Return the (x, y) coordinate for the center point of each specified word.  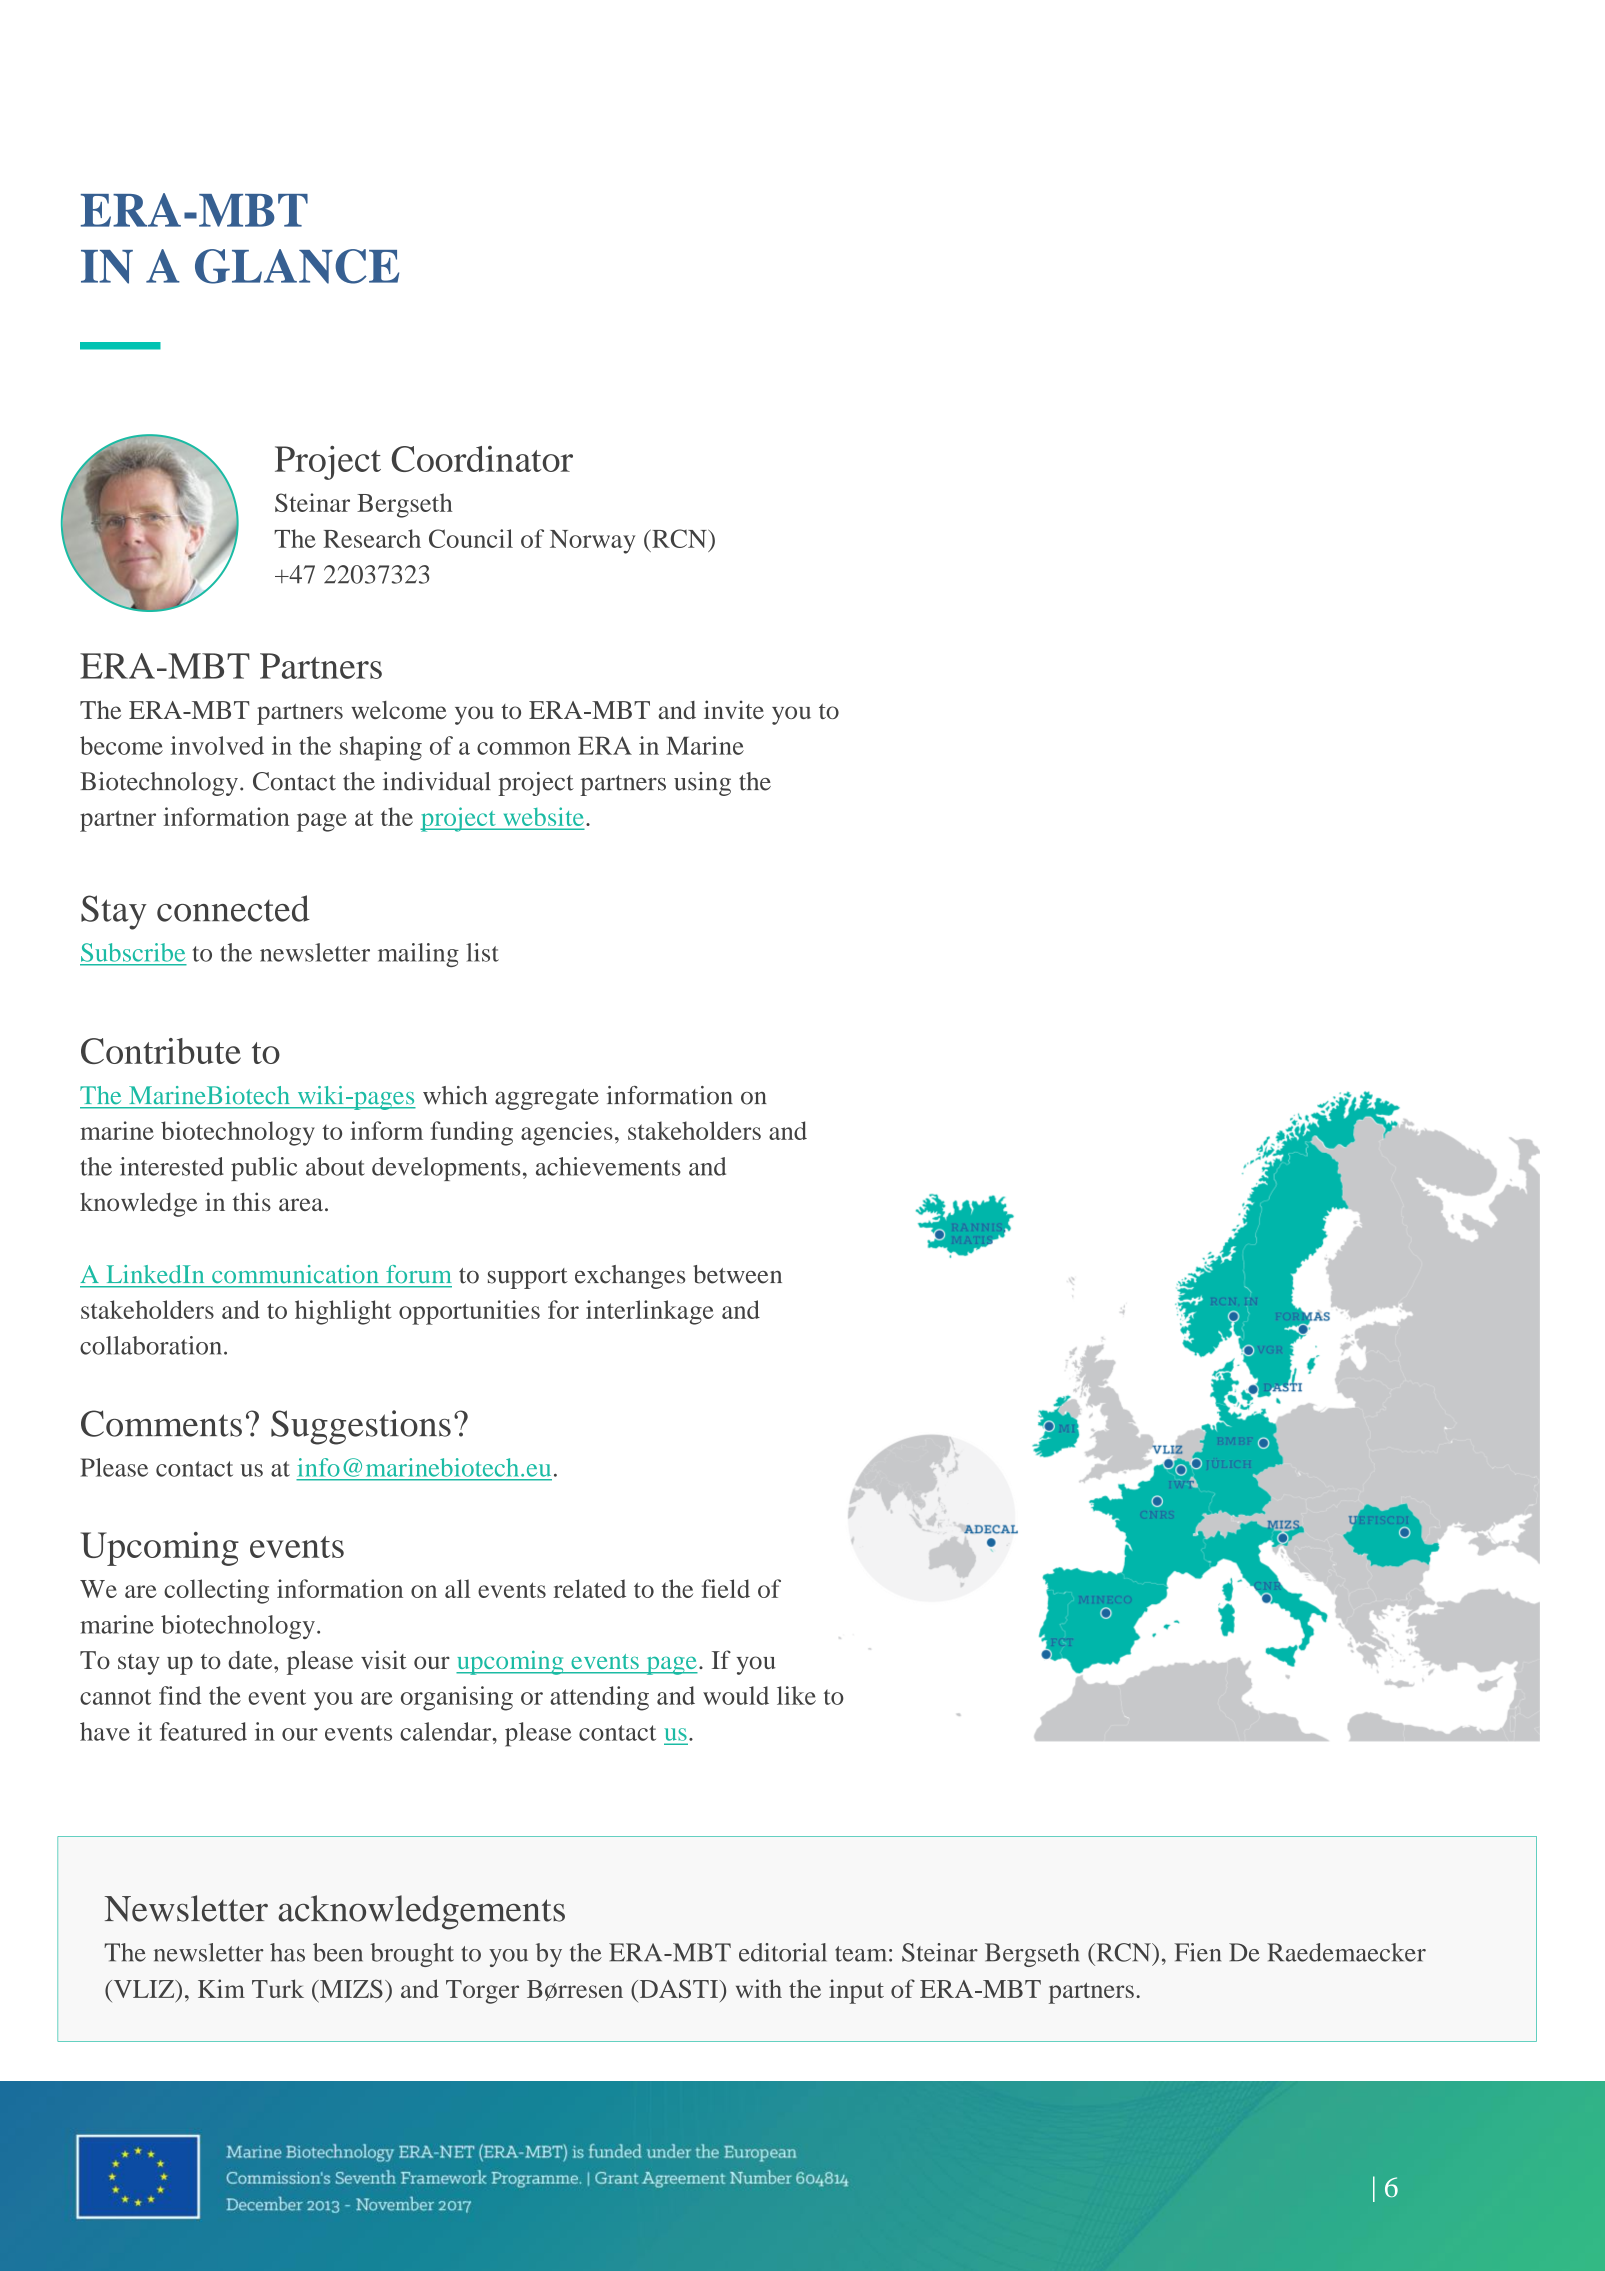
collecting (216, 1591)
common (524, 748)
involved (217, 745)
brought (412, 1955)
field (726, 1588)
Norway (592, 542)
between (737, 1274)
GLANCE (297, 266)
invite (734, 709)
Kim (221, 1988)
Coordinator (482, 459)
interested (172, 1166)
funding (472, 1133)
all (458, 1588)
